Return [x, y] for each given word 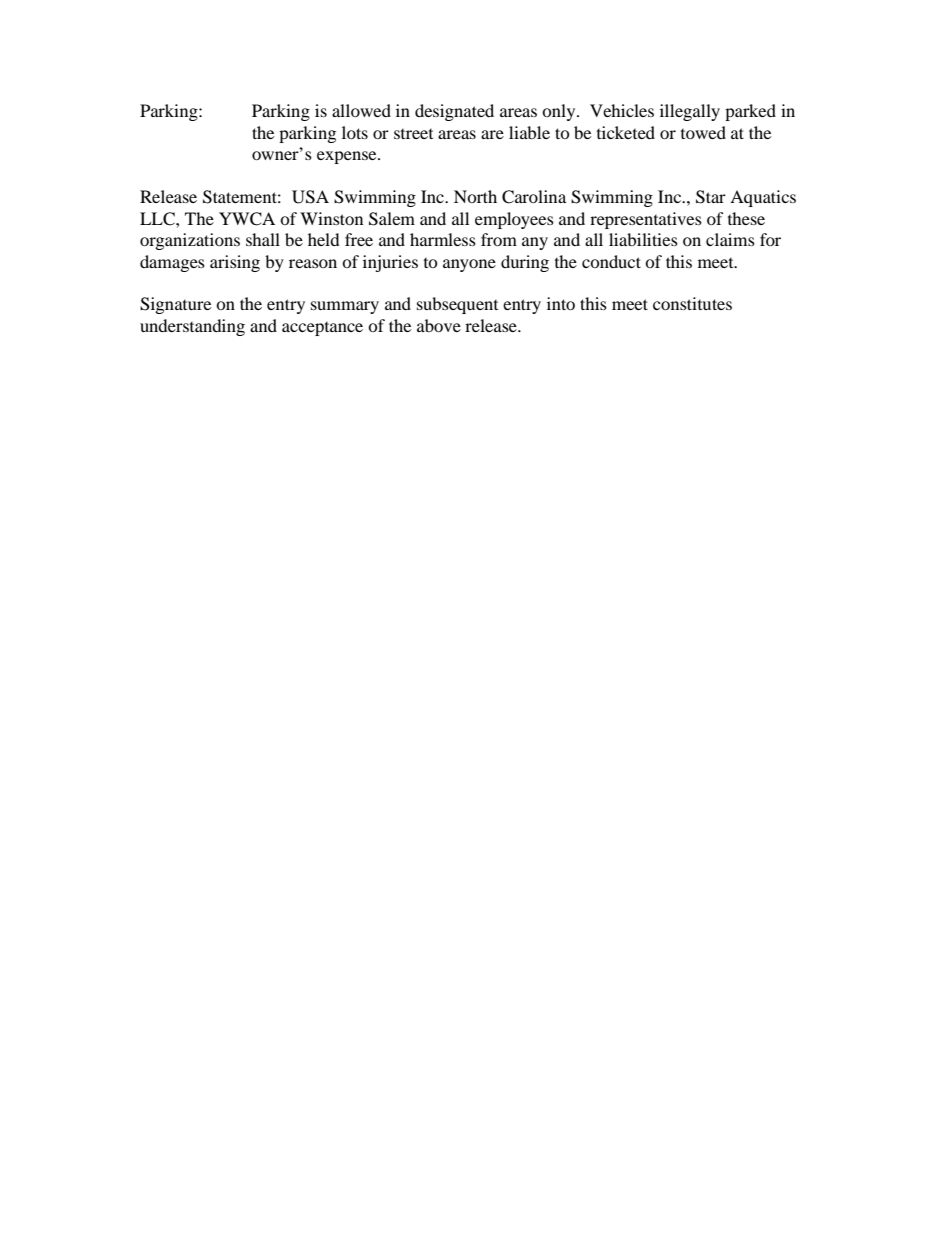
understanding [192, 327]
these [746, 218]
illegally [690, 112]
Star [711, 197]
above [439, 325]
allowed [361, 110]
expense [348, 157]
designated [454, 112]
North [475, 196]
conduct [611, 261]
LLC [158, 219]
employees [514, 220]
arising [235, 263]
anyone [469, 265]
